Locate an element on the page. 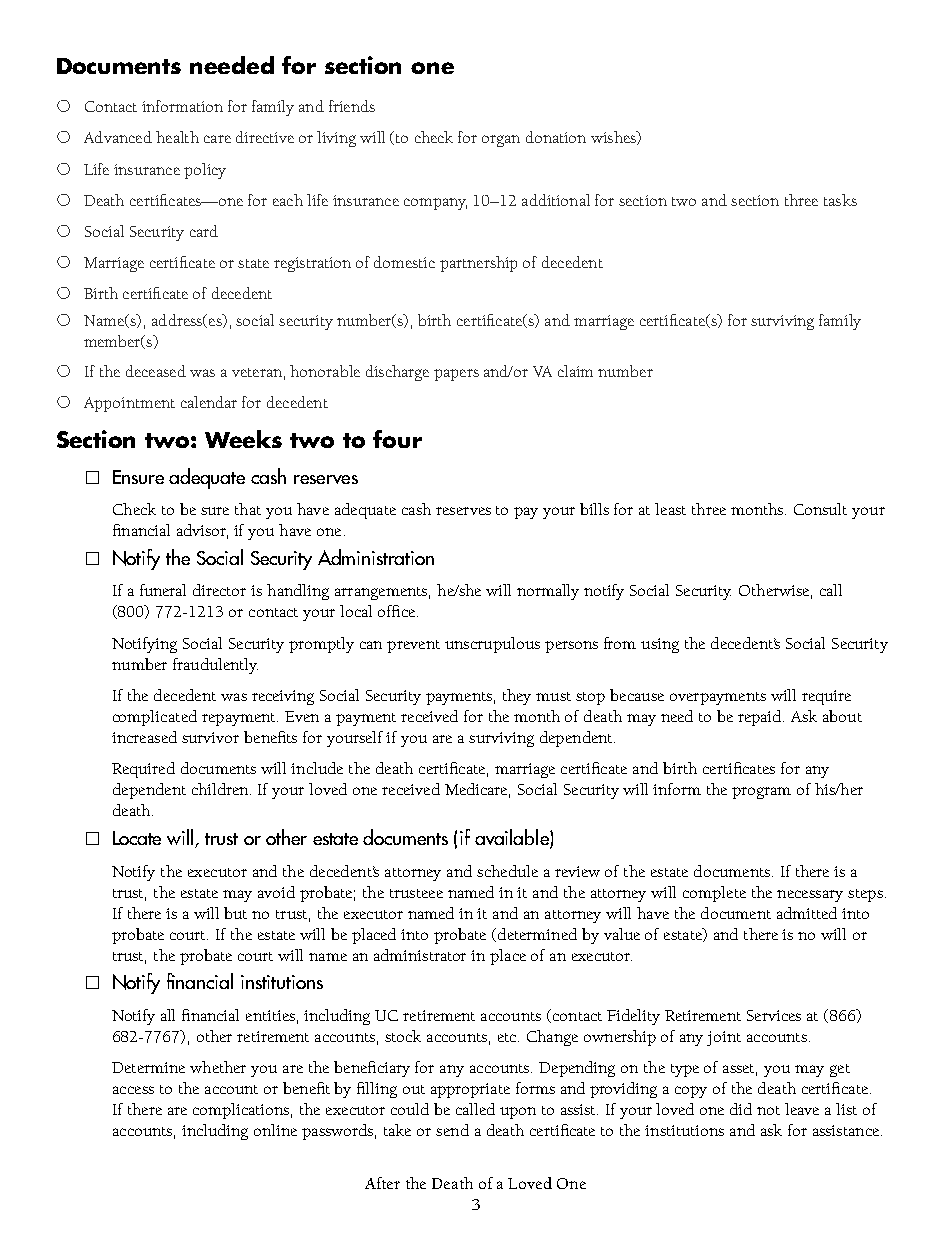 The image size is (952, 1233). organ is located at coordinates (501, 141).
